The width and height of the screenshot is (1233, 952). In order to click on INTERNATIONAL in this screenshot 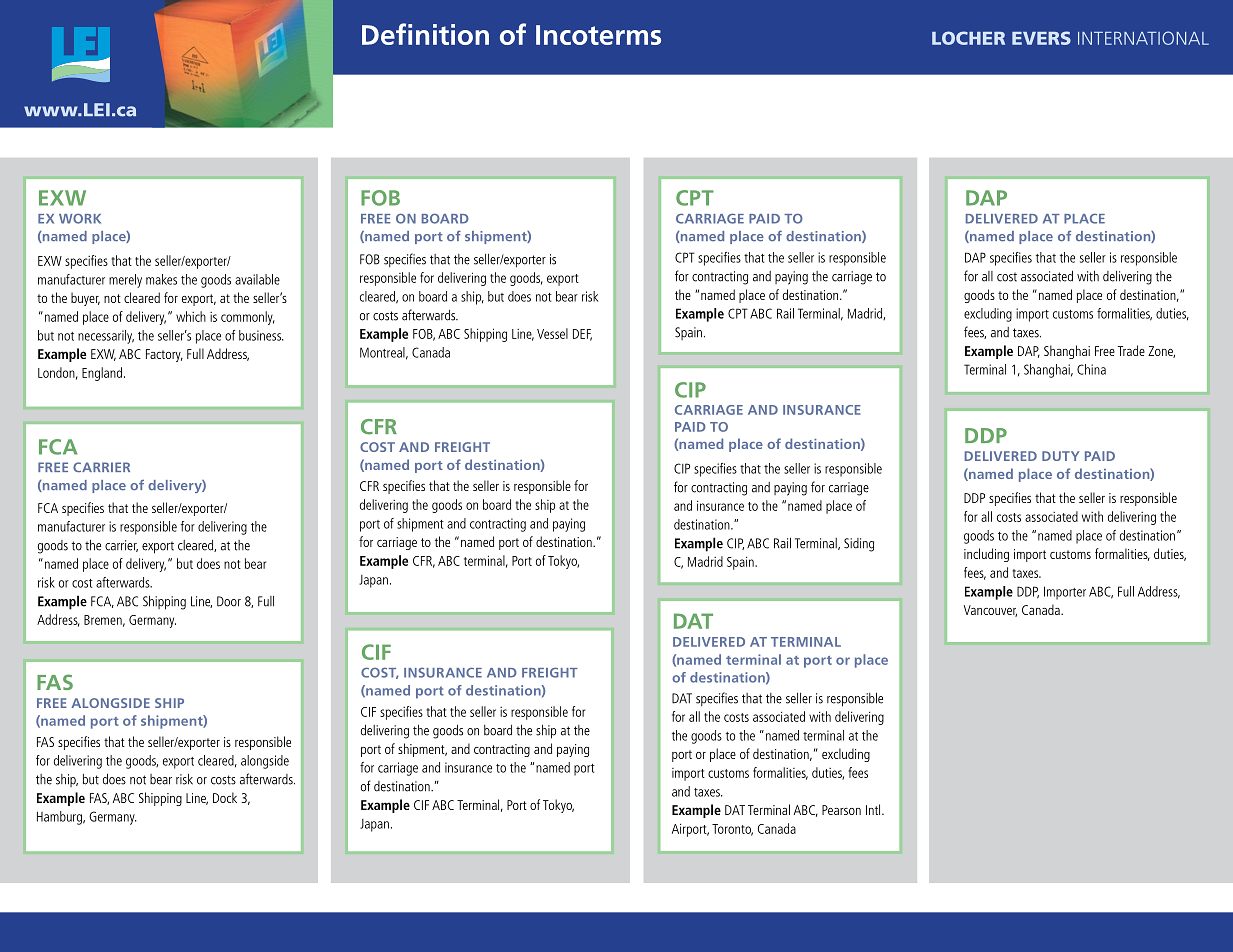, I will do `click(1143, 38)`.
